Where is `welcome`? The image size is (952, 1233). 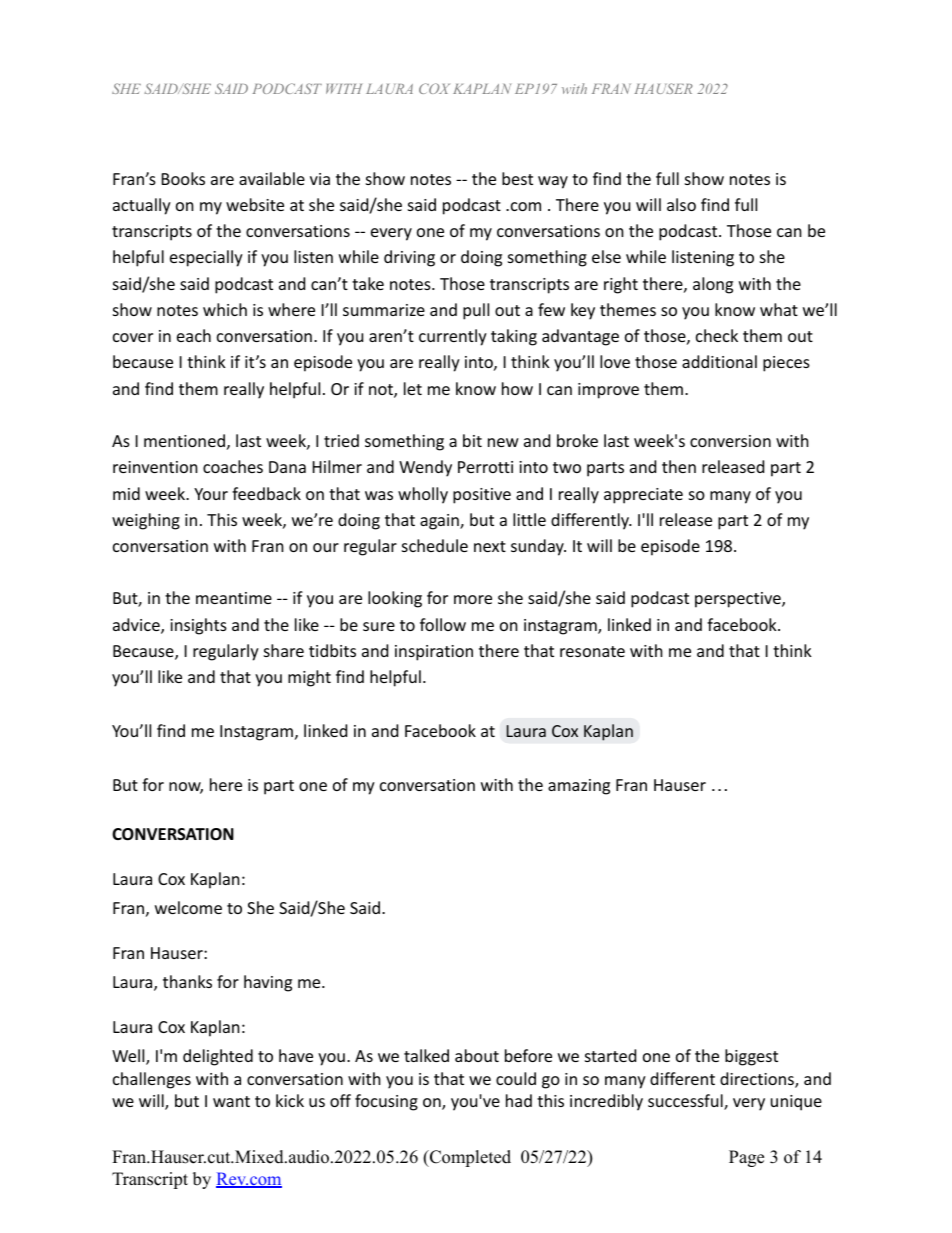
welcome is located at coordinates (188, 907).
